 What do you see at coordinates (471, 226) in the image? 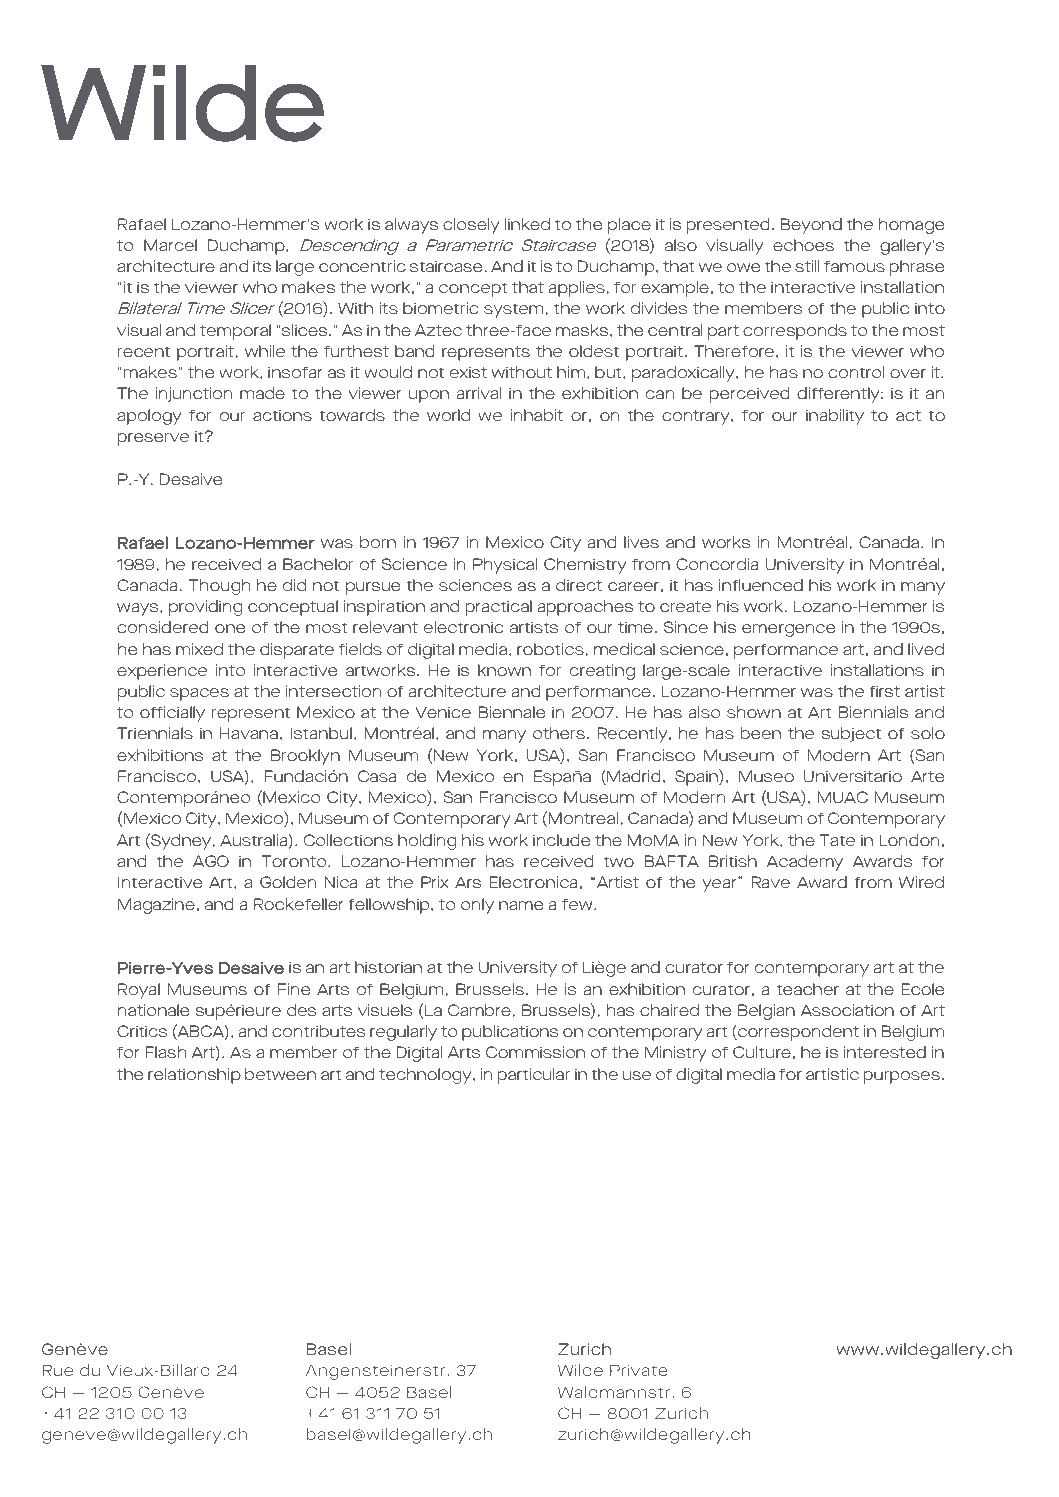
I see `closely` at bounding box center [471, 226].
